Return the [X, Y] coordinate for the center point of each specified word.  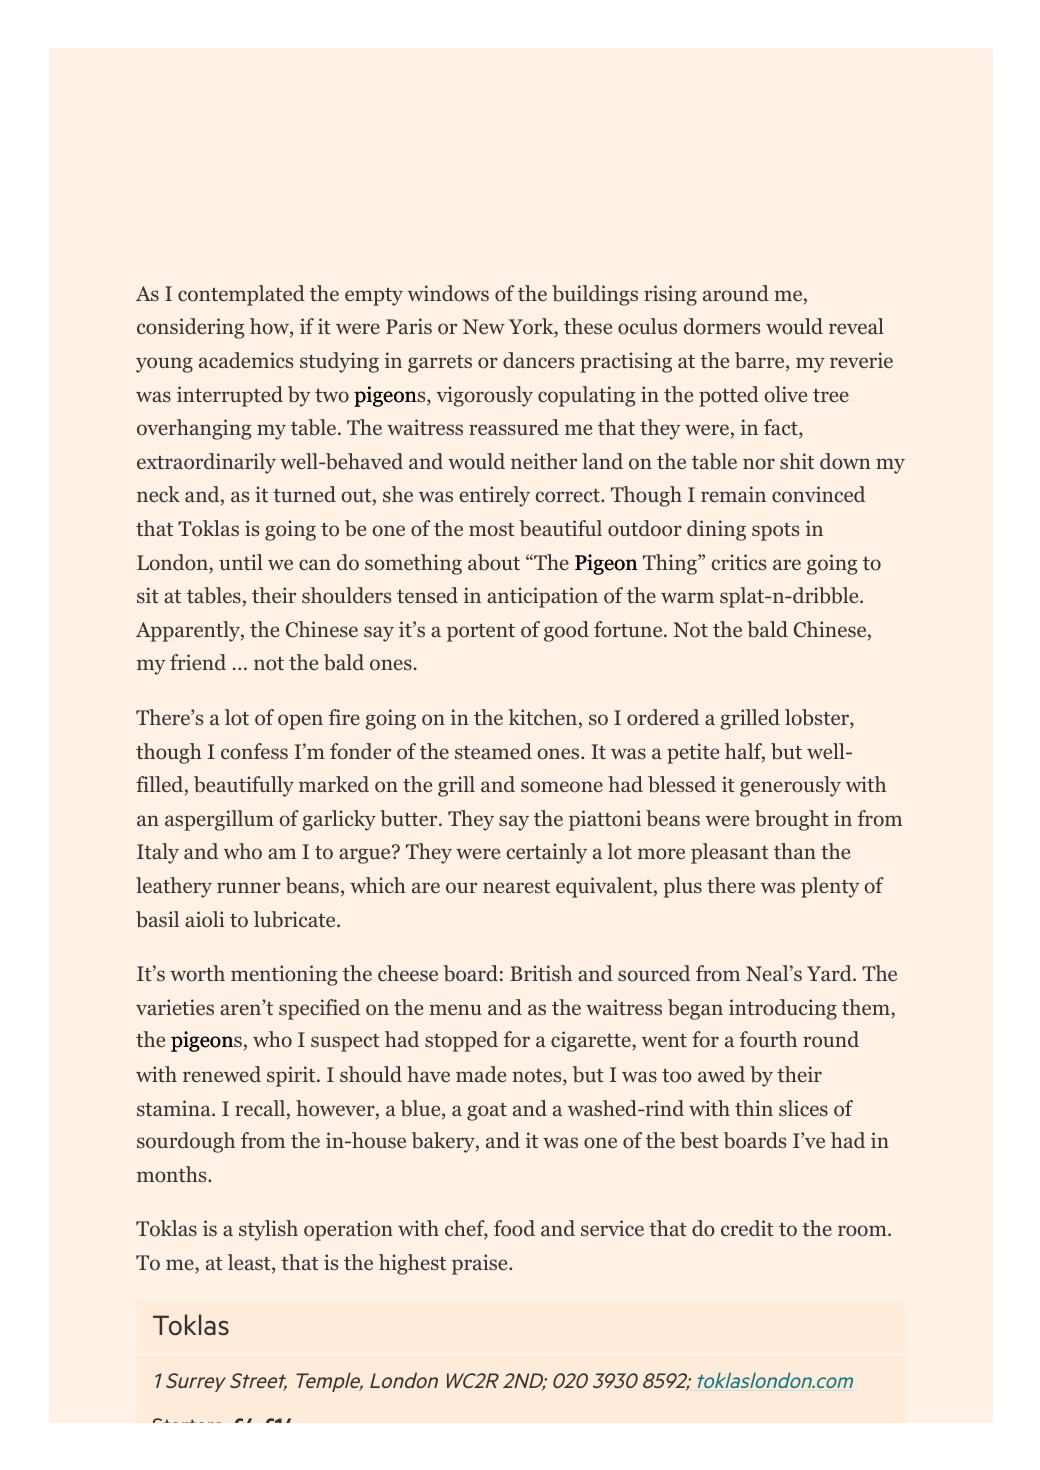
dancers [538, 360]
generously [790, 786]
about [494, 562]
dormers [722, 326]
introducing [783, 1009]
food [514, 1228]
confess [254, 751]
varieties [175, 1007]
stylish [268, 1230]
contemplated [241, 295]
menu [455, 1009]
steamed [493, 751]
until [241, 562]
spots [775, 532]
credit [747, 1228]
